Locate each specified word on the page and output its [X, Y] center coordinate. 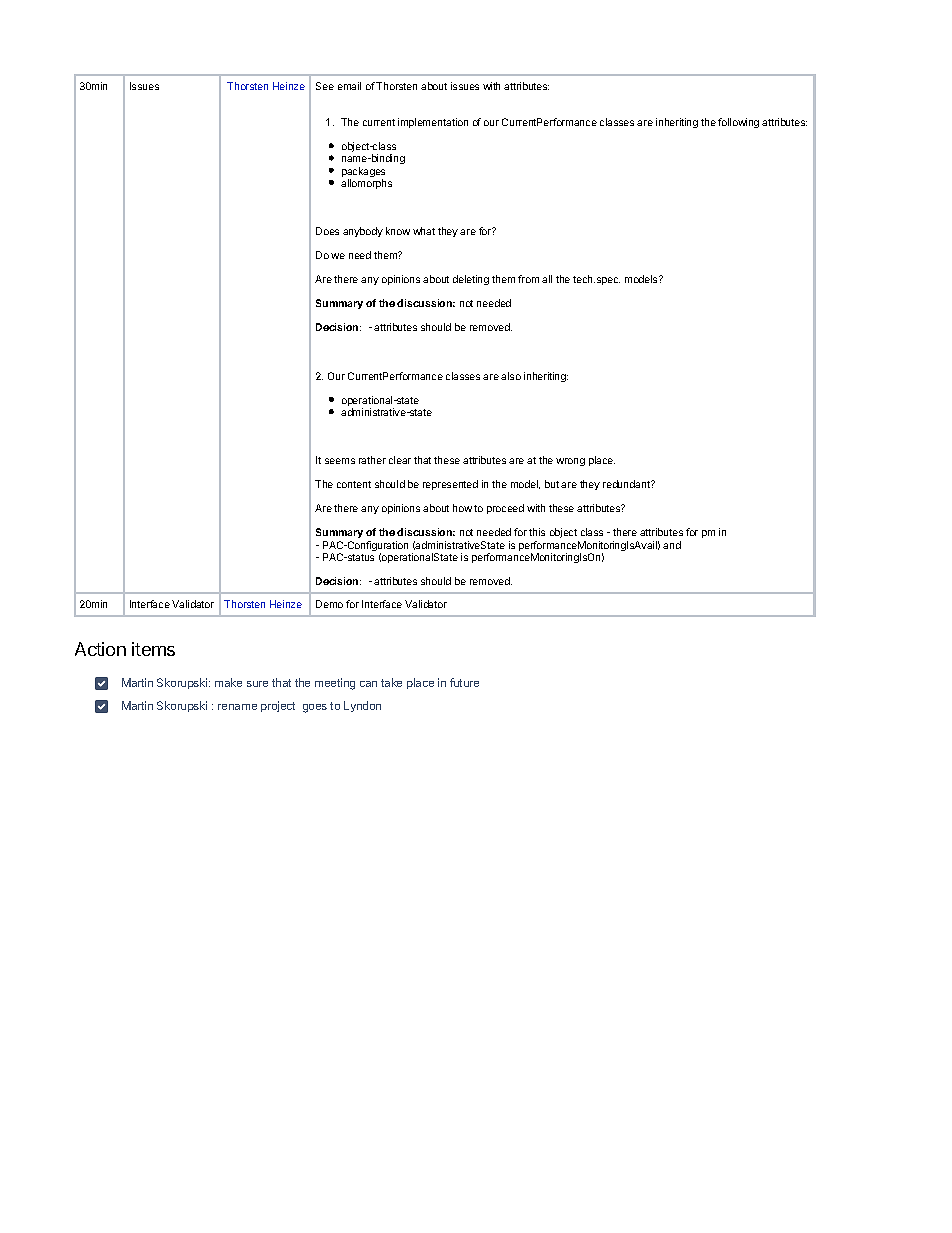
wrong [570, 462]
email [349, 86]
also [511, 376]
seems [340, 461]
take [391, 682]
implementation [433, 123]
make [228, 682]
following [738, 123]
